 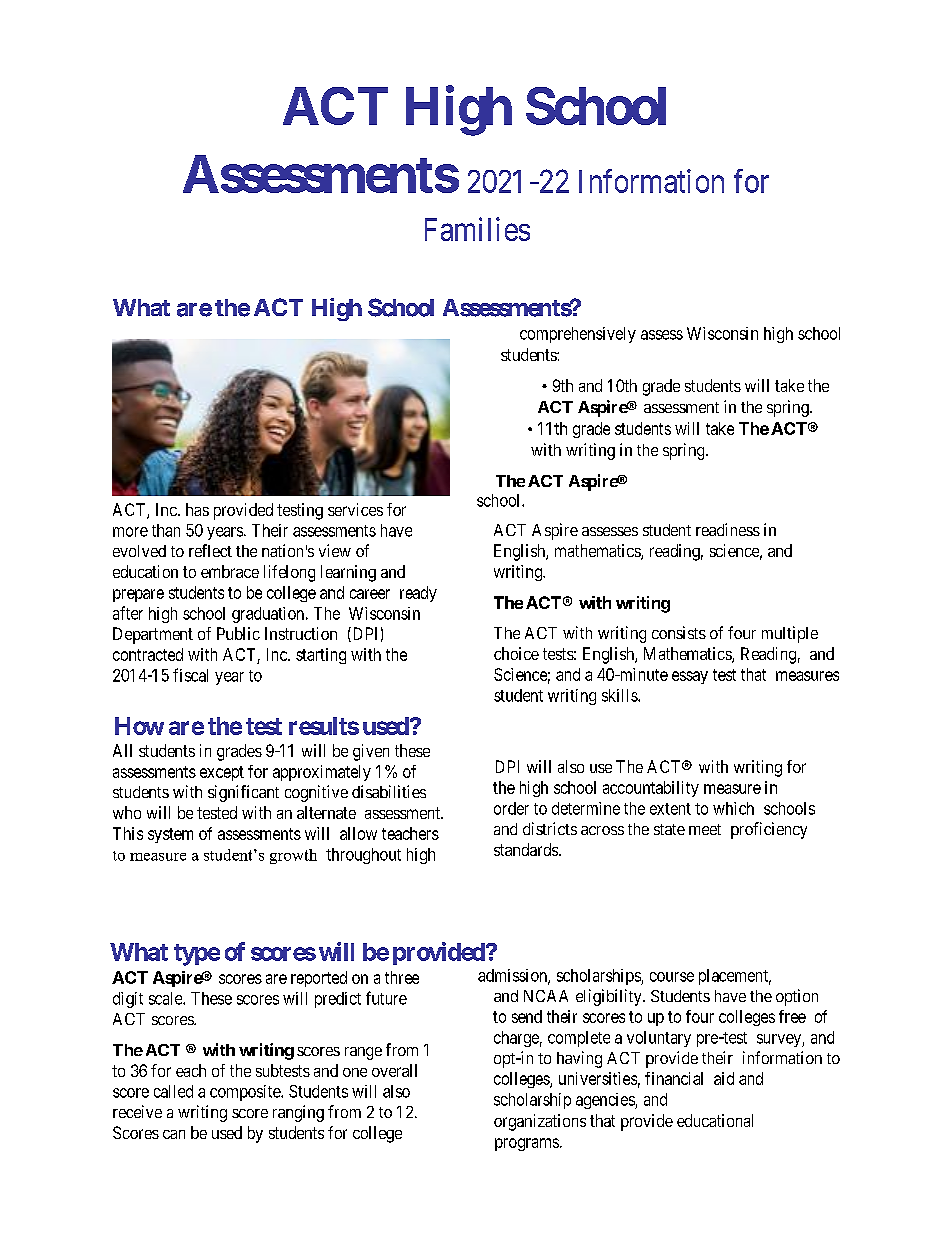 I want to click on aid, so click(x=724, y=1078).
